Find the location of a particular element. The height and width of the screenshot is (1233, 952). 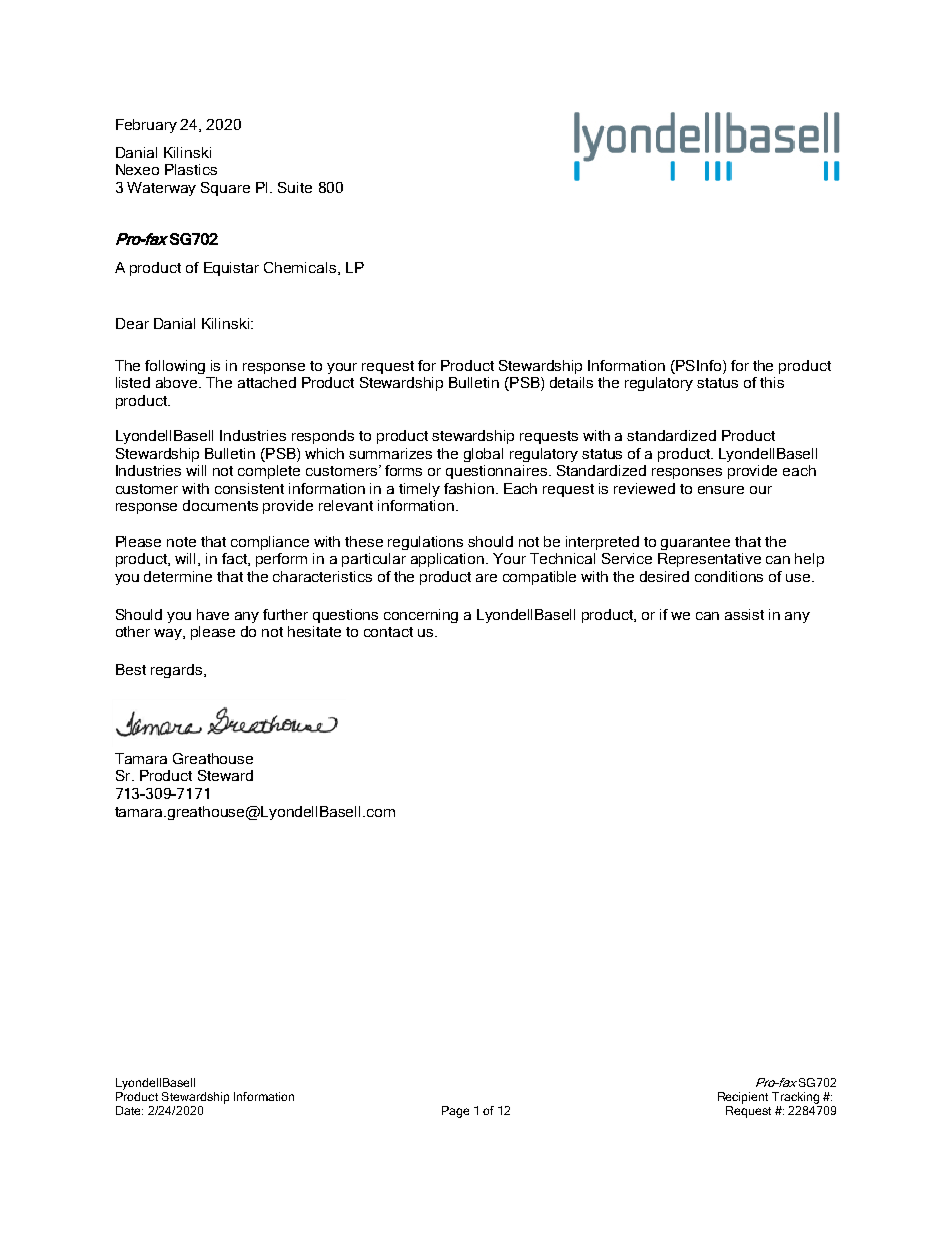

consistent is located at coordinates (249, 488).
